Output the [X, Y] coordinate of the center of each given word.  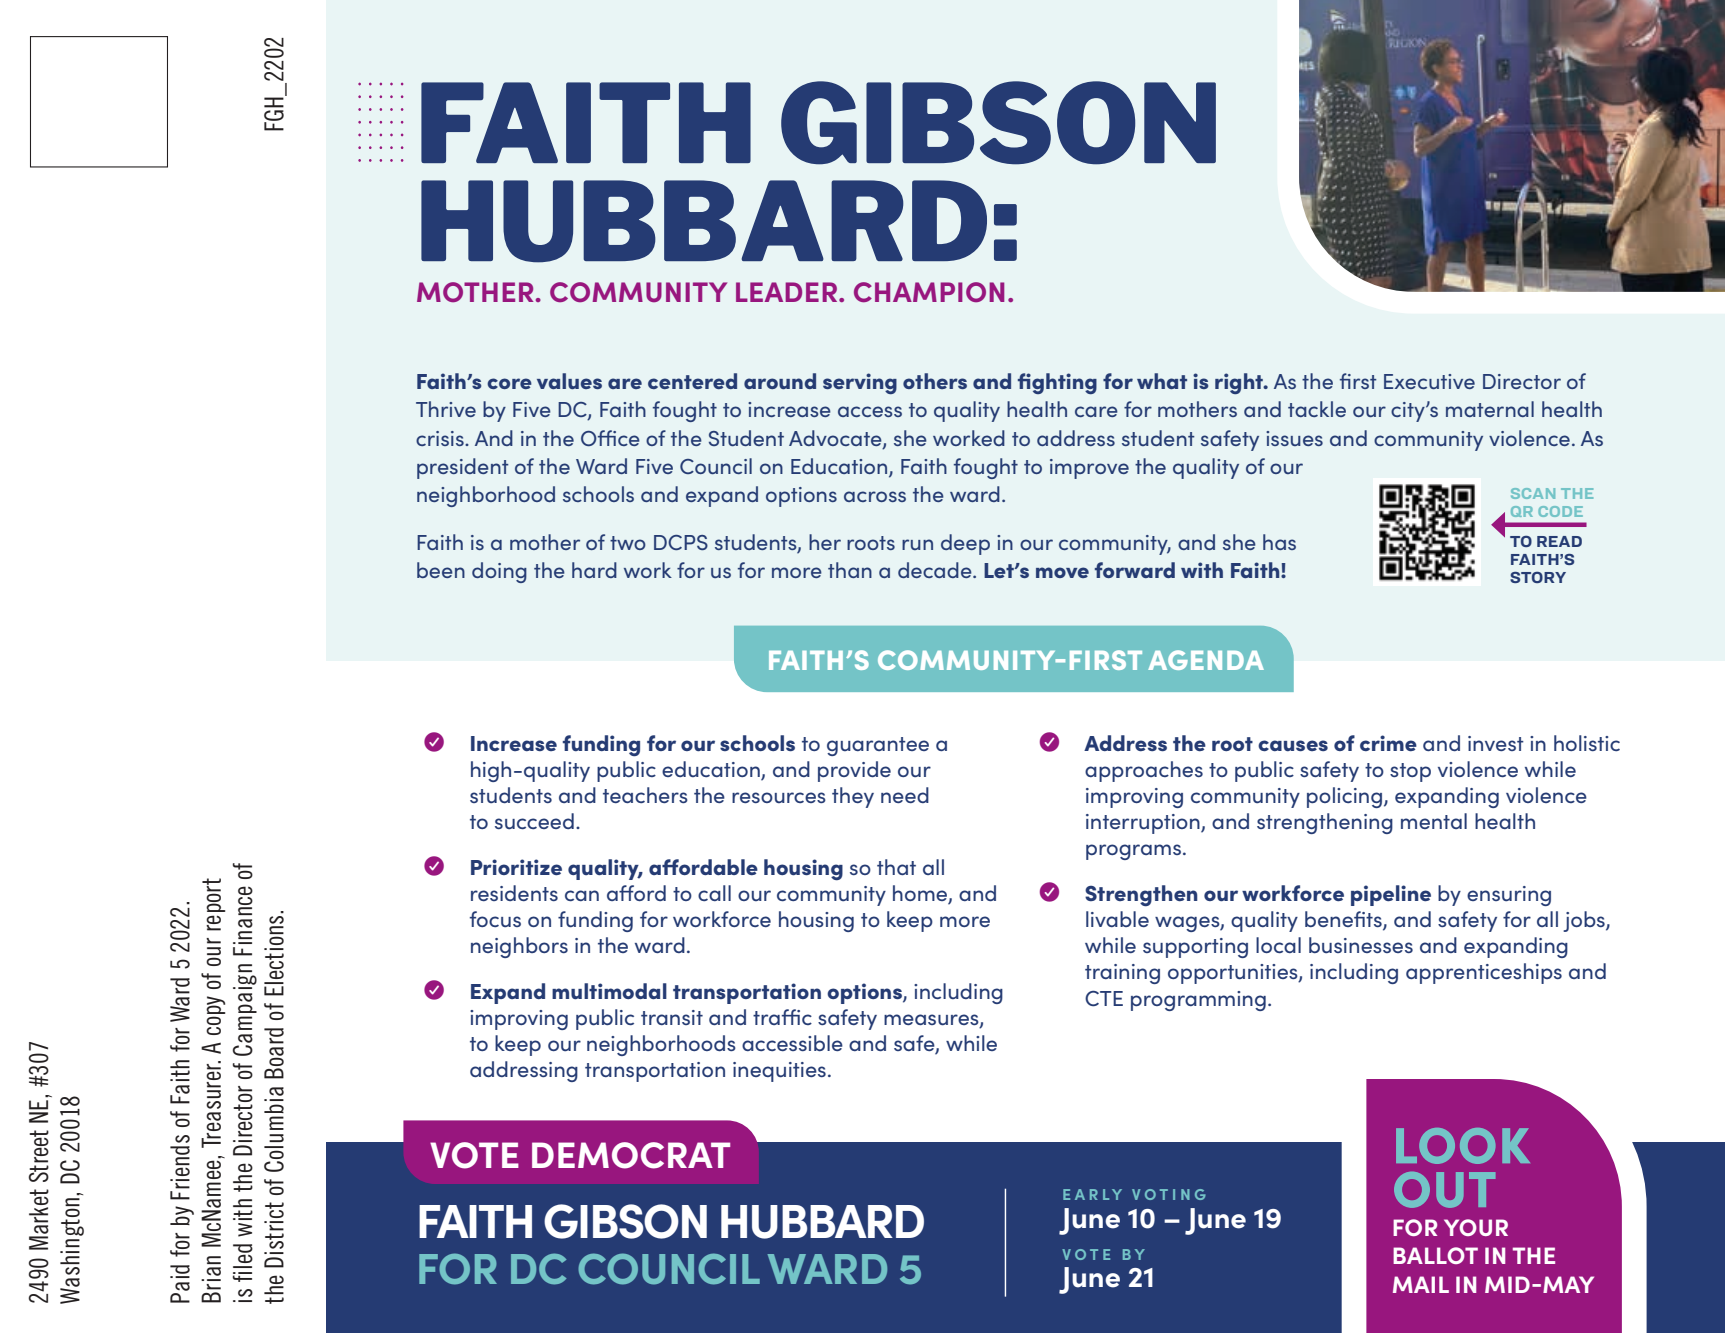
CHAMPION [929, 292]
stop [1410, 772]
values [569, 381]
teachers [645, 795]
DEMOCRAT [631, 1155]
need [905, 795]
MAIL [1421, 1284]
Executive [1429, 381]
